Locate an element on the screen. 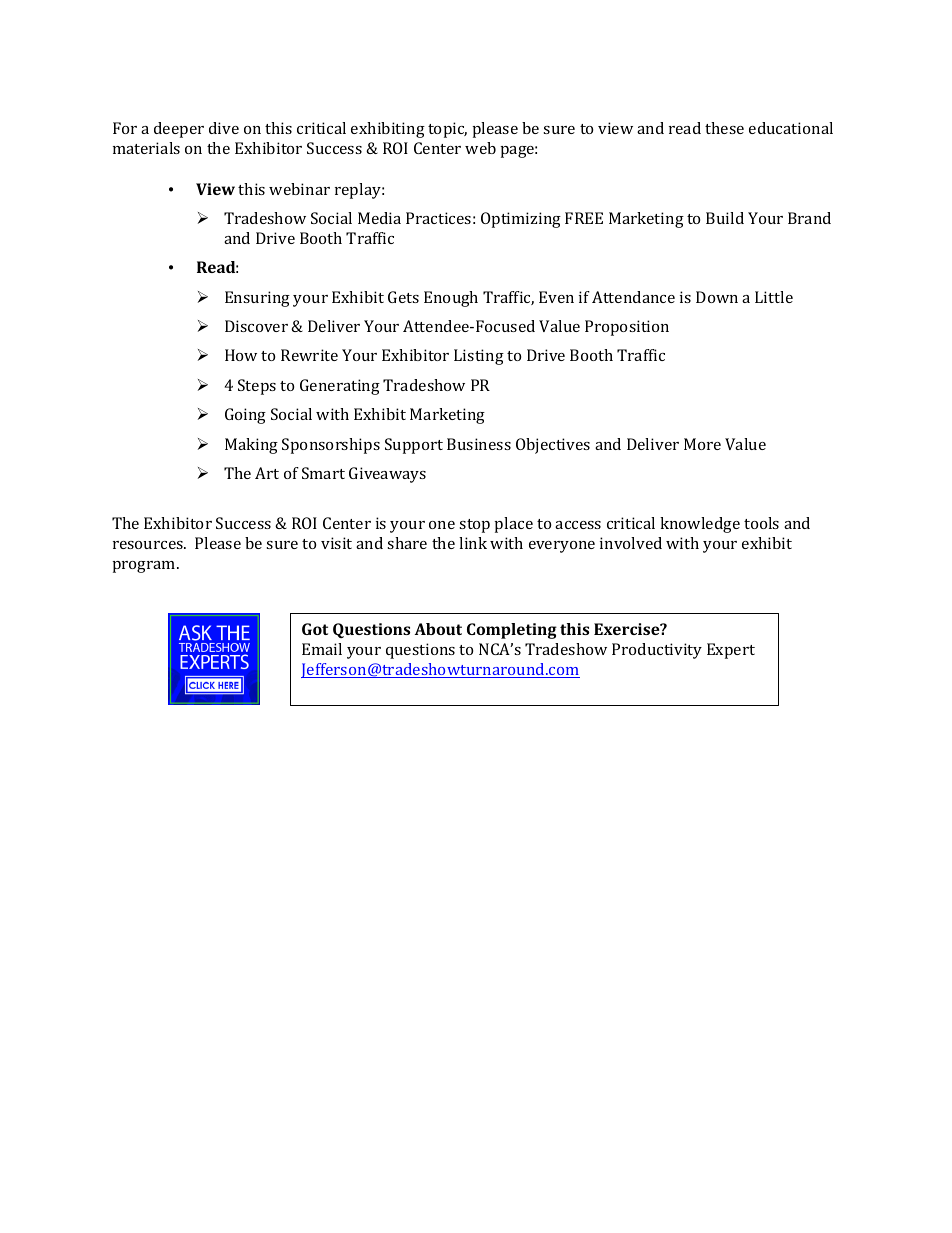 Image resolution: width=952 pixels, height=1233 pixels. knowledge is located at coordinates (700, 525).
